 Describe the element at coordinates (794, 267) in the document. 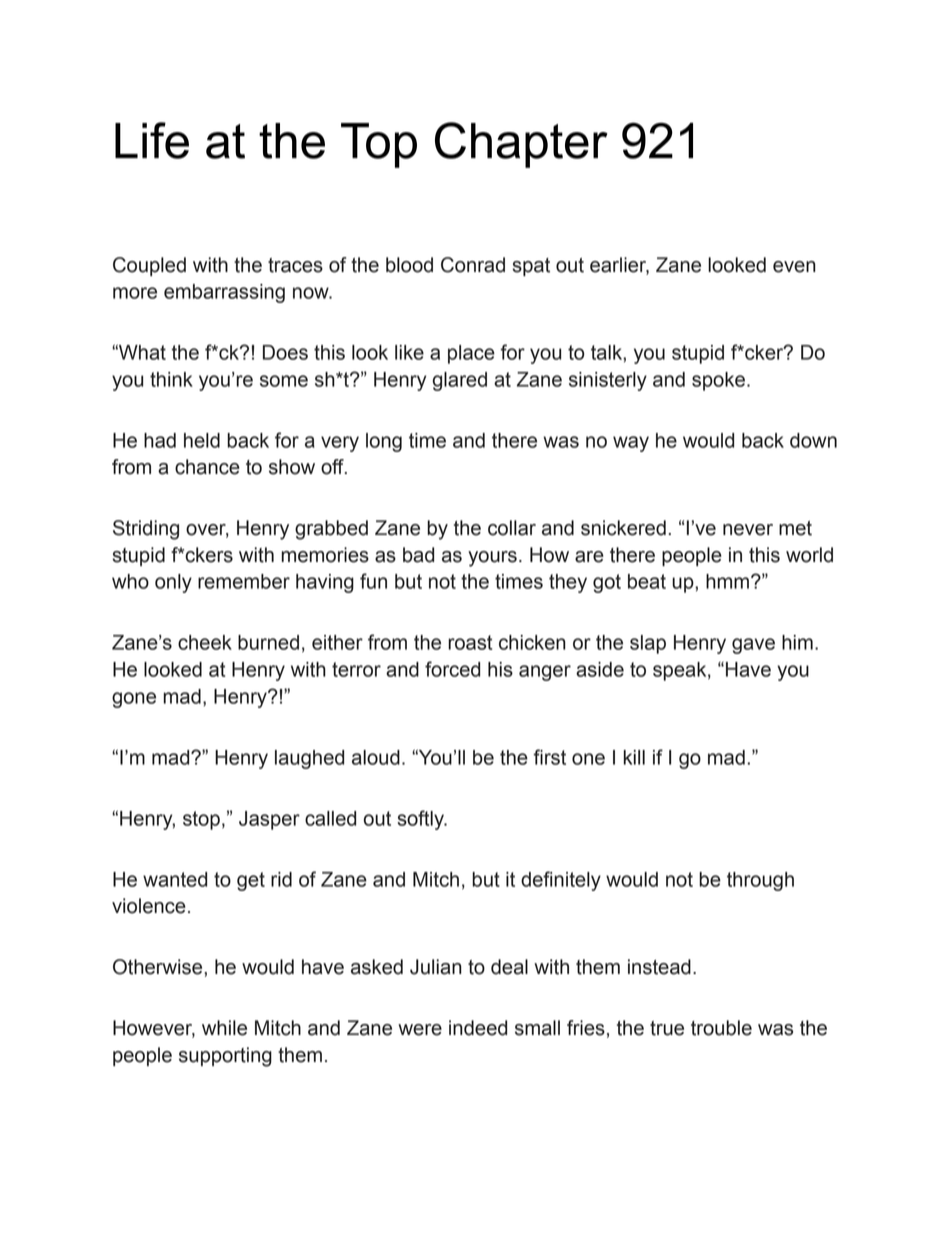

I see `even` at that location.
